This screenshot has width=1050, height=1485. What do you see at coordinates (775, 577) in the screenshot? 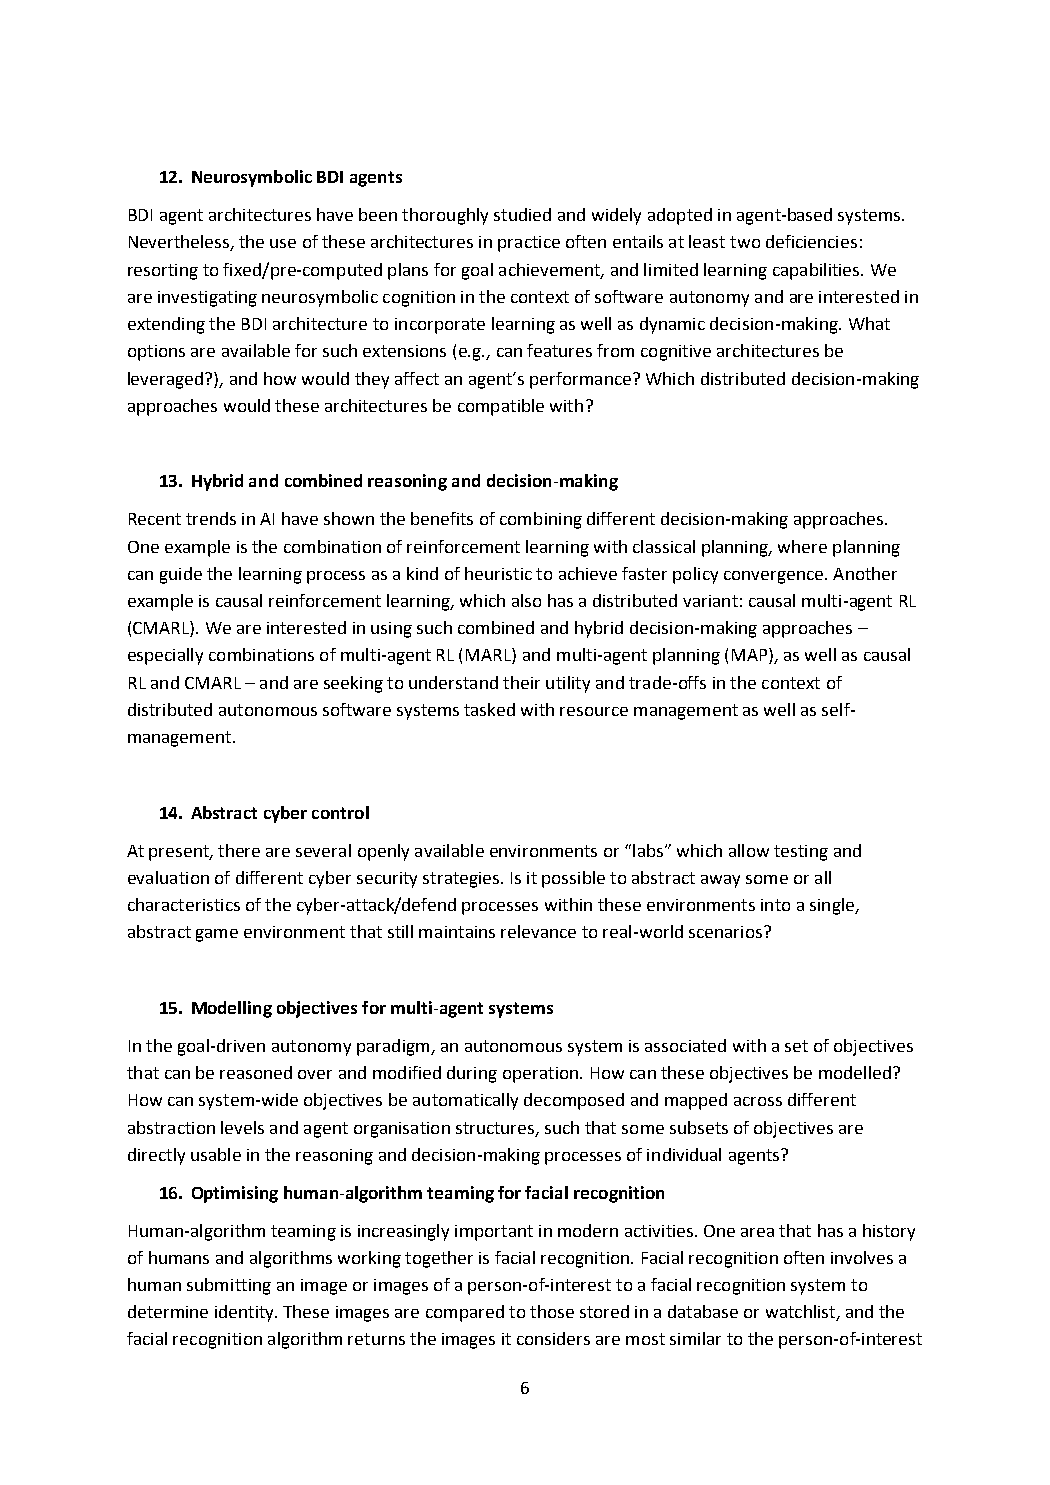
I see `convergence` at bounding box center [775, 577].
